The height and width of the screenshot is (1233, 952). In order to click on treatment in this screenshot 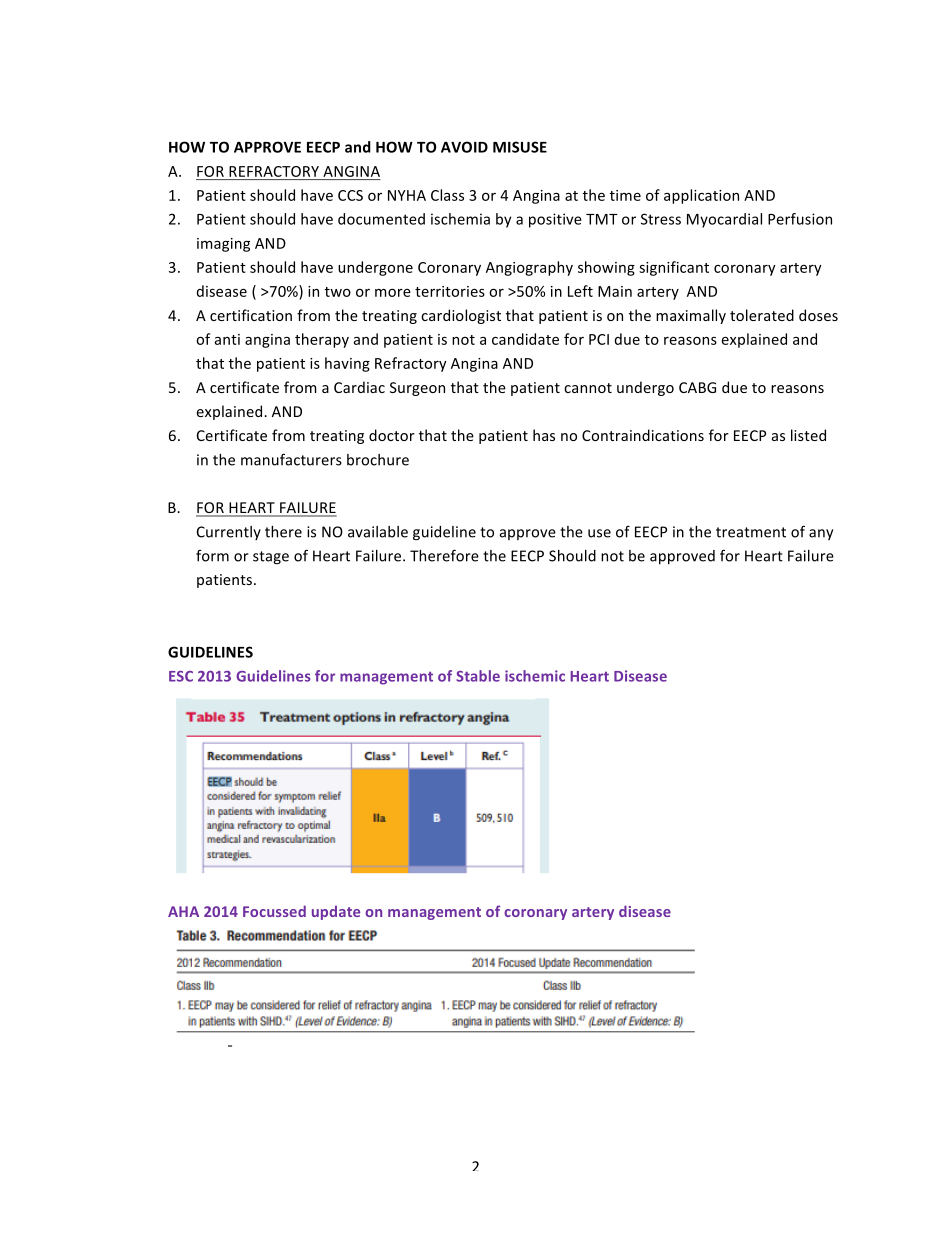, I will do `click(751, 532)`.
